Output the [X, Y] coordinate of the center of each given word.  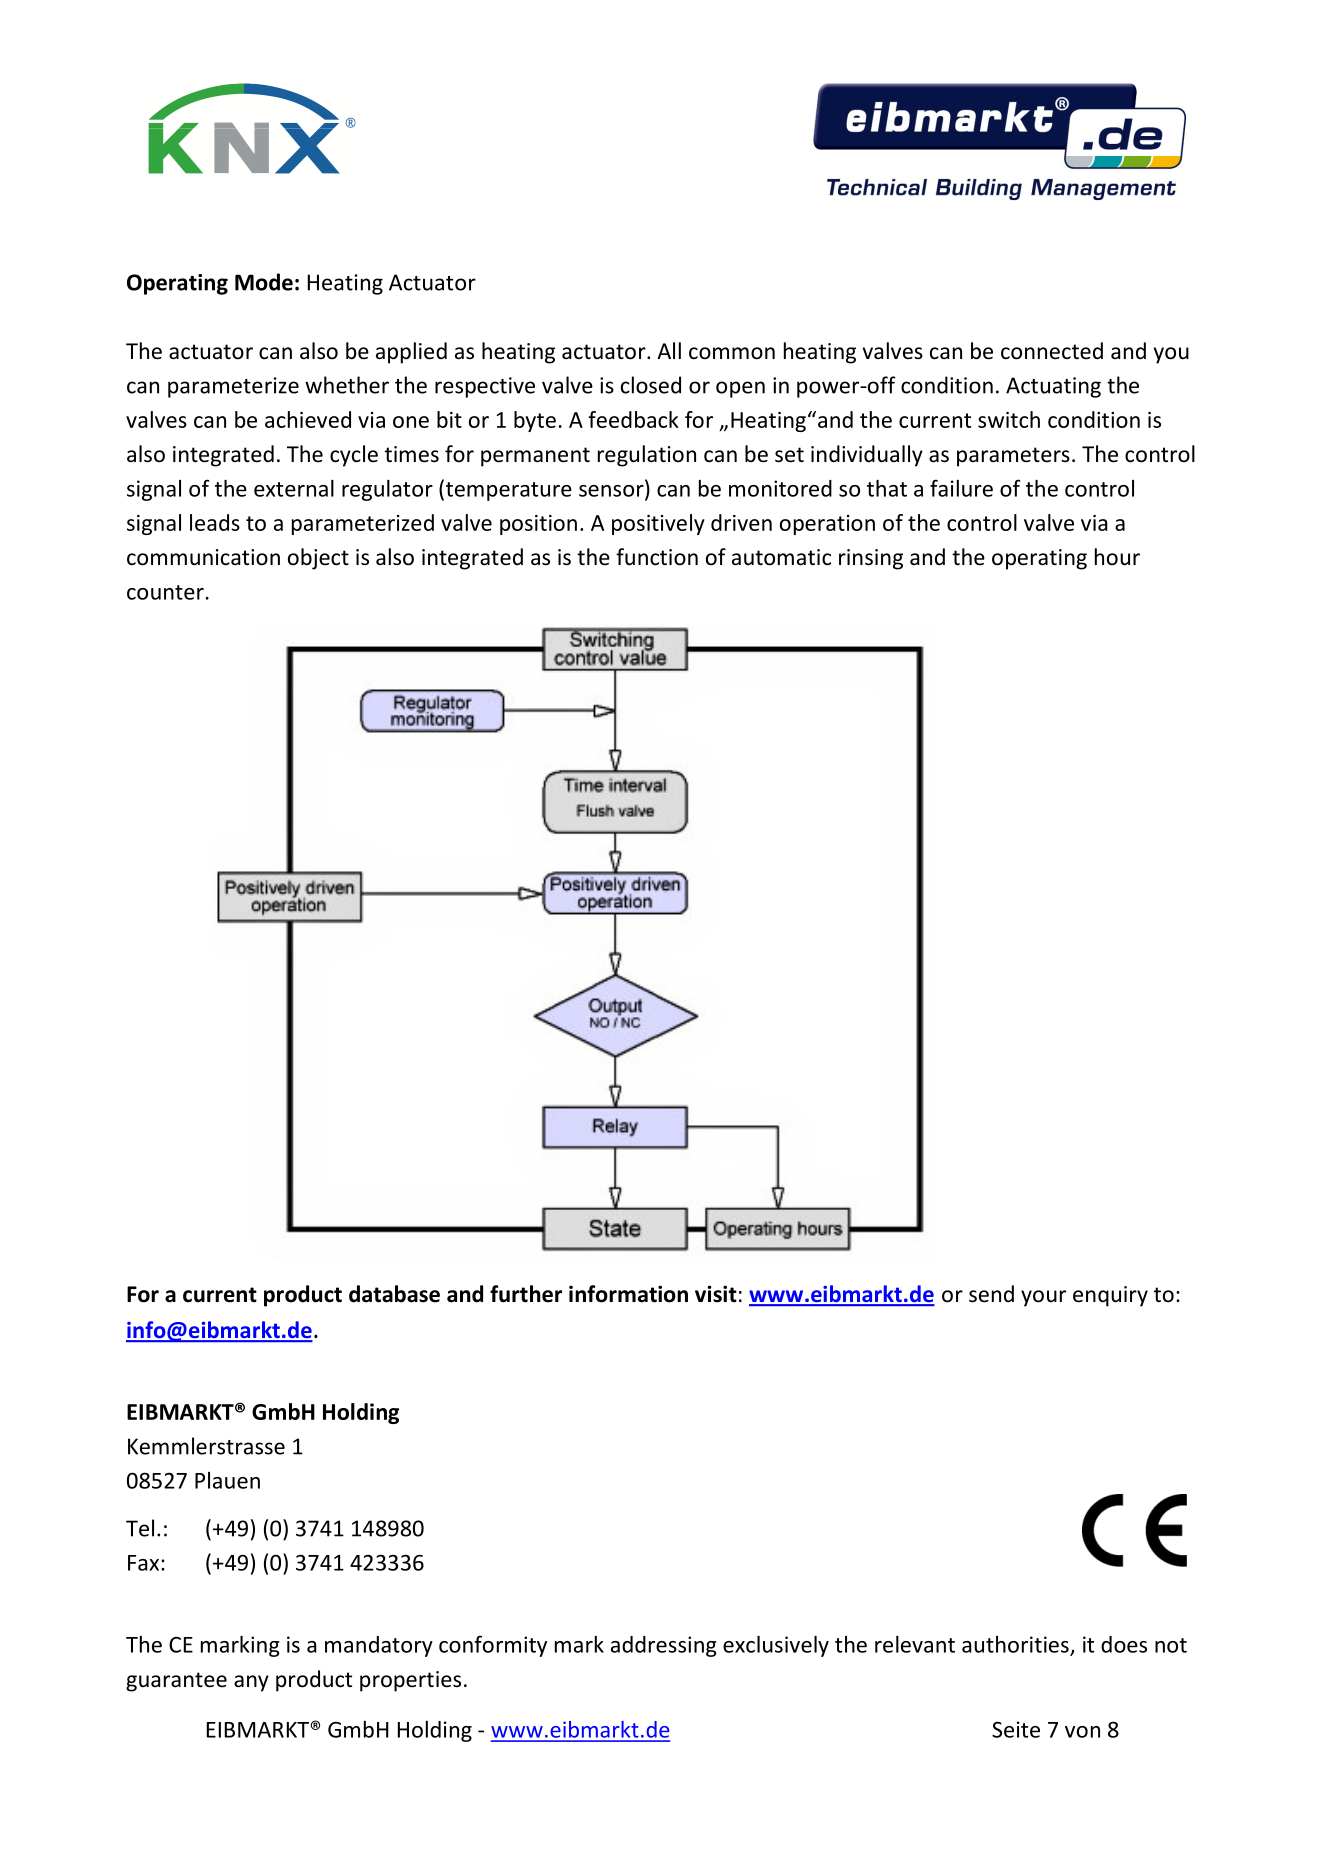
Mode [264, 282]
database [394, 1294]
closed [651, 385]
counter [165, 592]
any [251, 1683]
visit [716, 1294]
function [657, 557]
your [1043, 1298]
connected [1052, 351]
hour [1117, 557]
